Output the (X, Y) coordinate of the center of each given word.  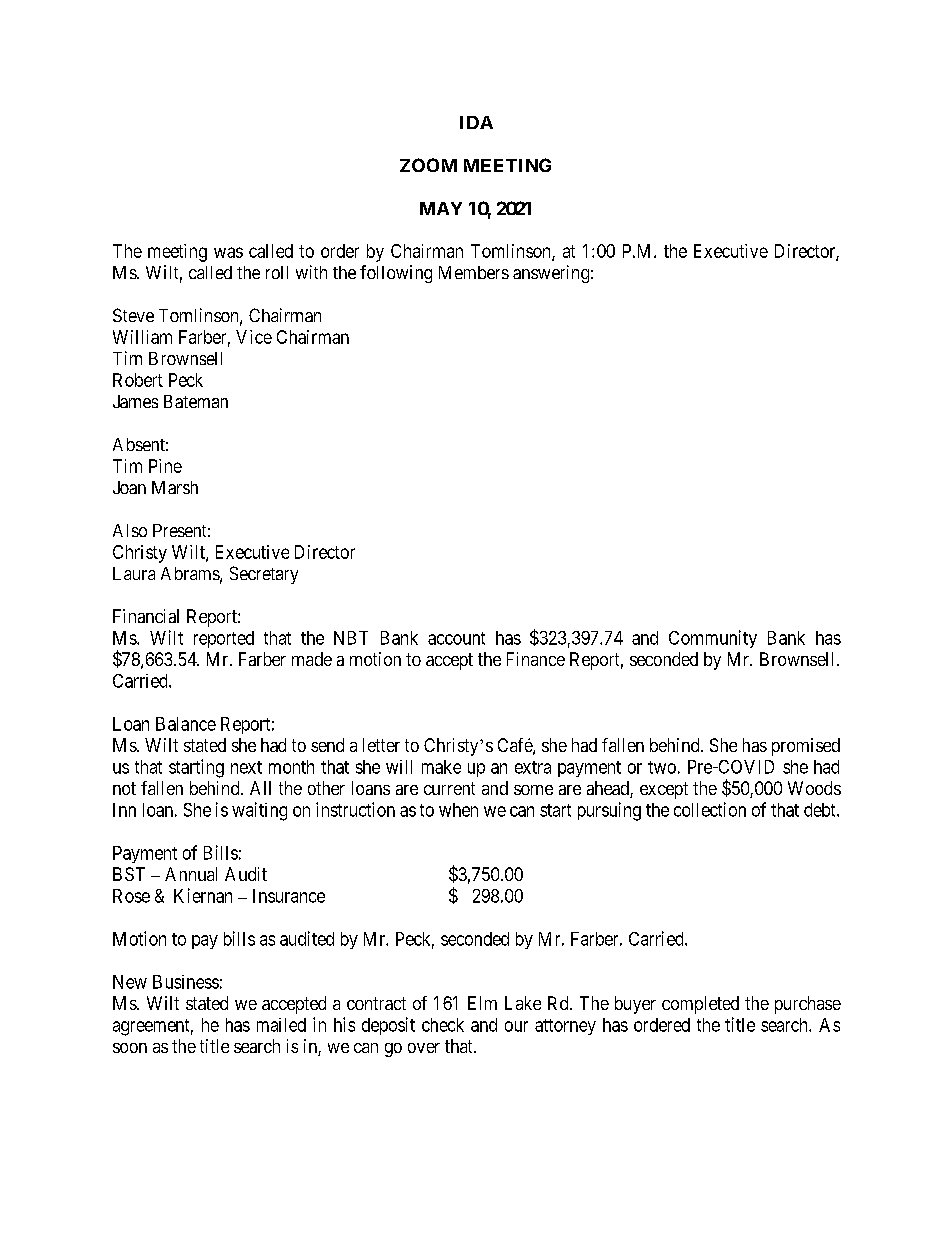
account (456, 638)
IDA (476, 122)
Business (186, 982)
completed (700, 1005)
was (228, 252)
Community (713, 639)
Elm (482, 1003)
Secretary (264, 575)
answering (551, 274)
